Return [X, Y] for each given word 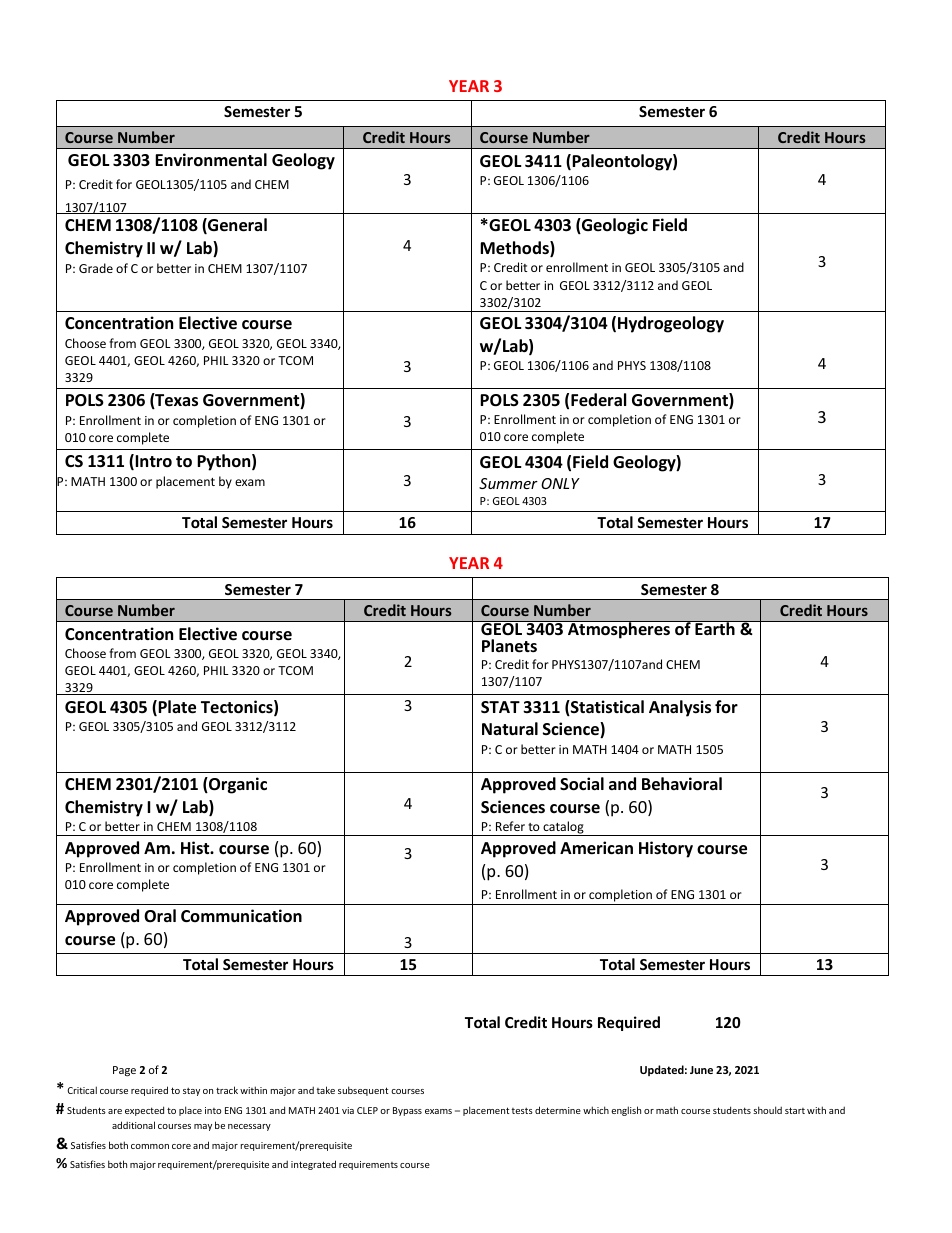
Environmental [211, 160]
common [150, 1146]
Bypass [407, 1111]
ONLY [560, 483]
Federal [598, 400]
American [596, 848]
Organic [237, 785]
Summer [508, 483]
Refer [510, 826]
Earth [715, 628]
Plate [177, 707]
